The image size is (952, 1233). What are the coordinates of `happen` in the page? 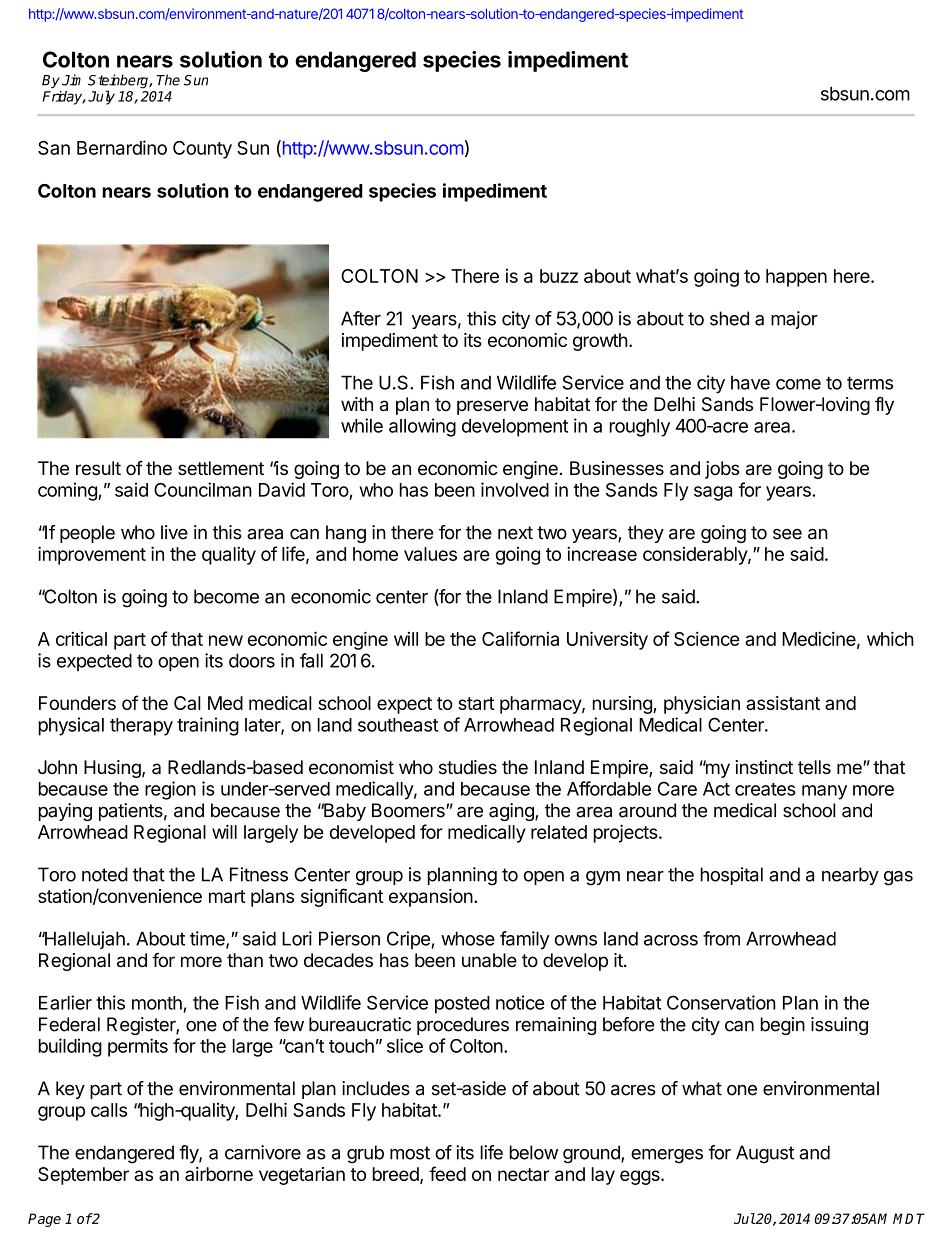 It's located at (796, 278).
